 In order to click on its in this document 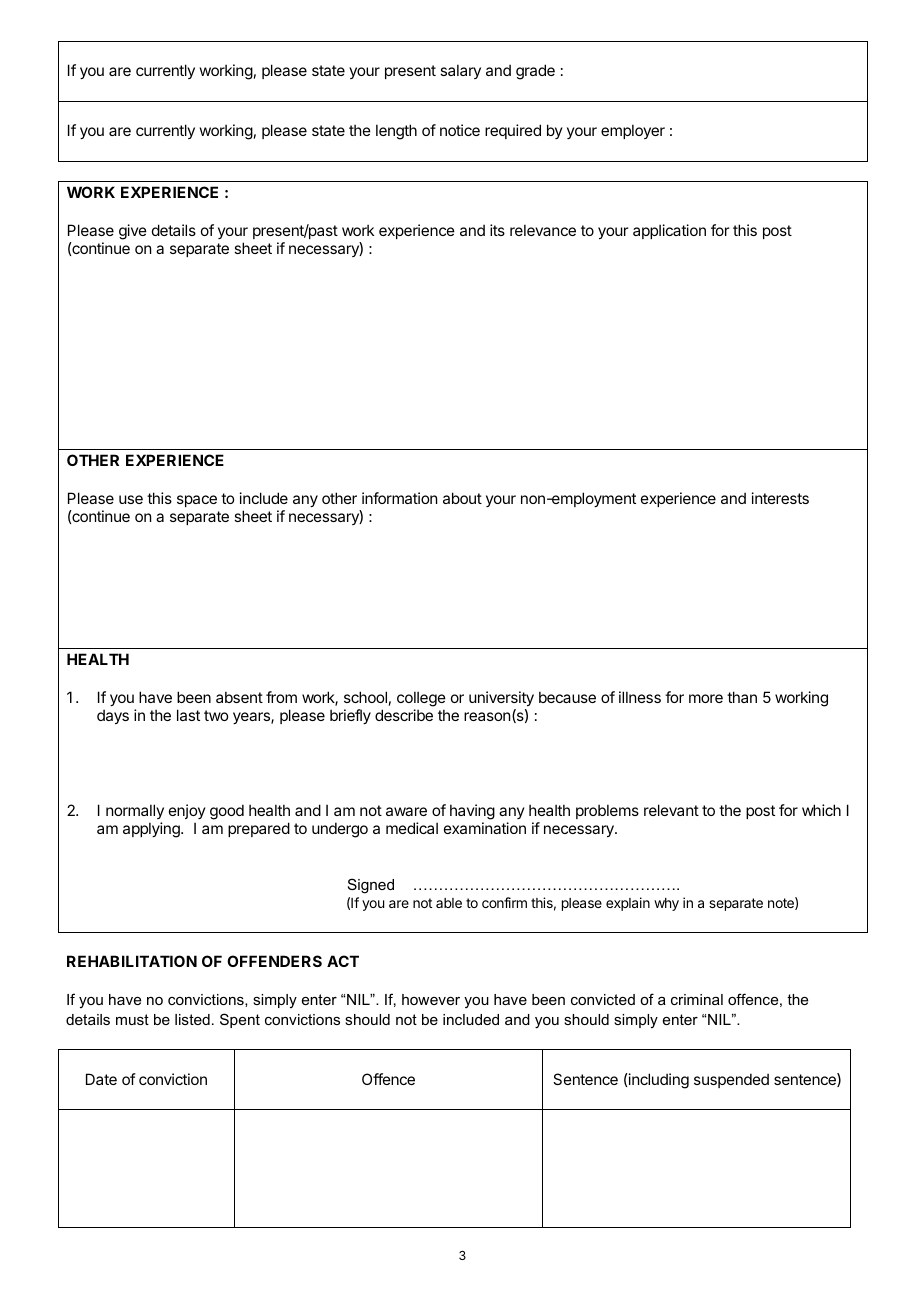, I will do `click(497, 230)`.
